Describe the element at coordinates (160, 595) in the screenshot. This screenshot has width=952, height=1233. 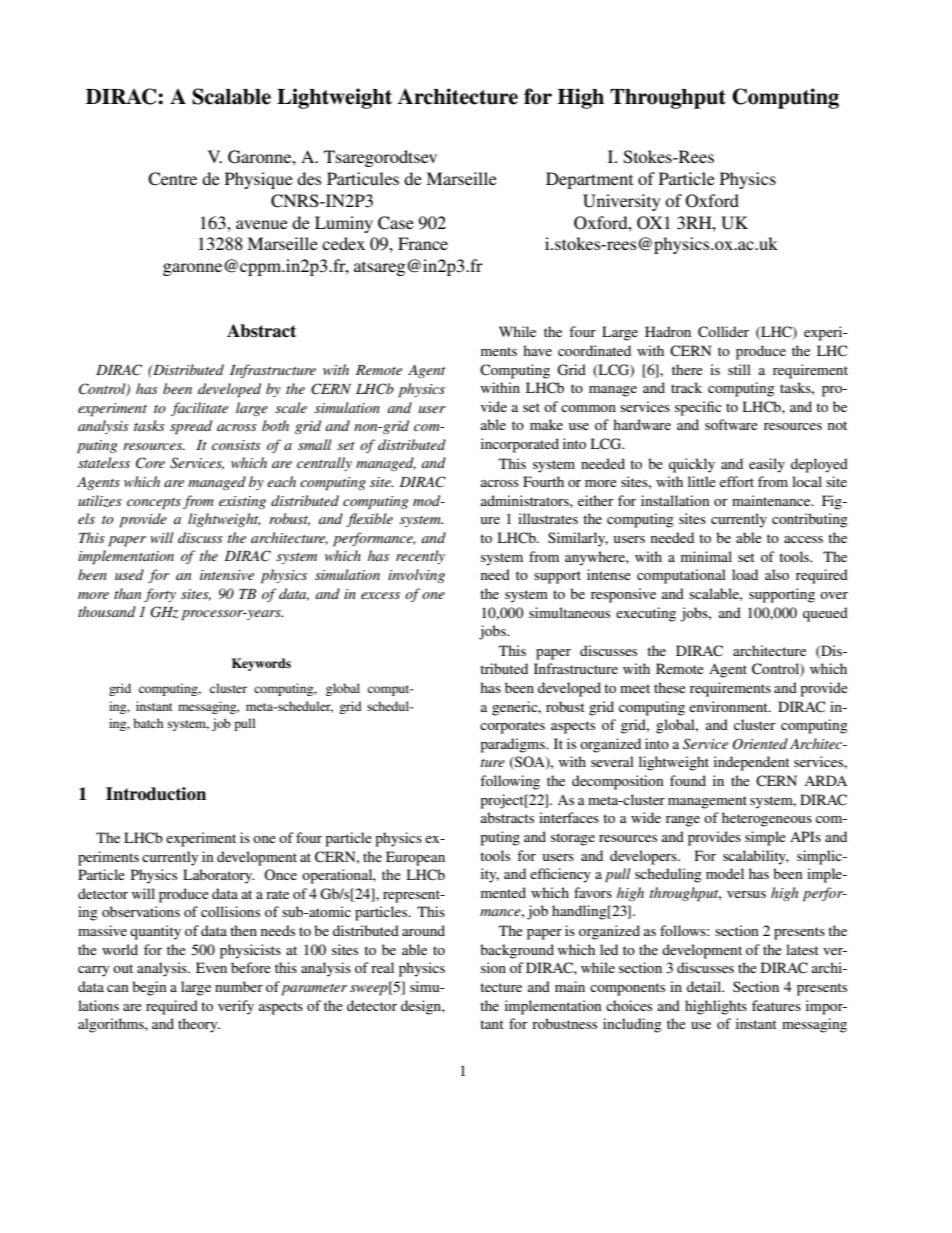
I see `forty` at that location.
